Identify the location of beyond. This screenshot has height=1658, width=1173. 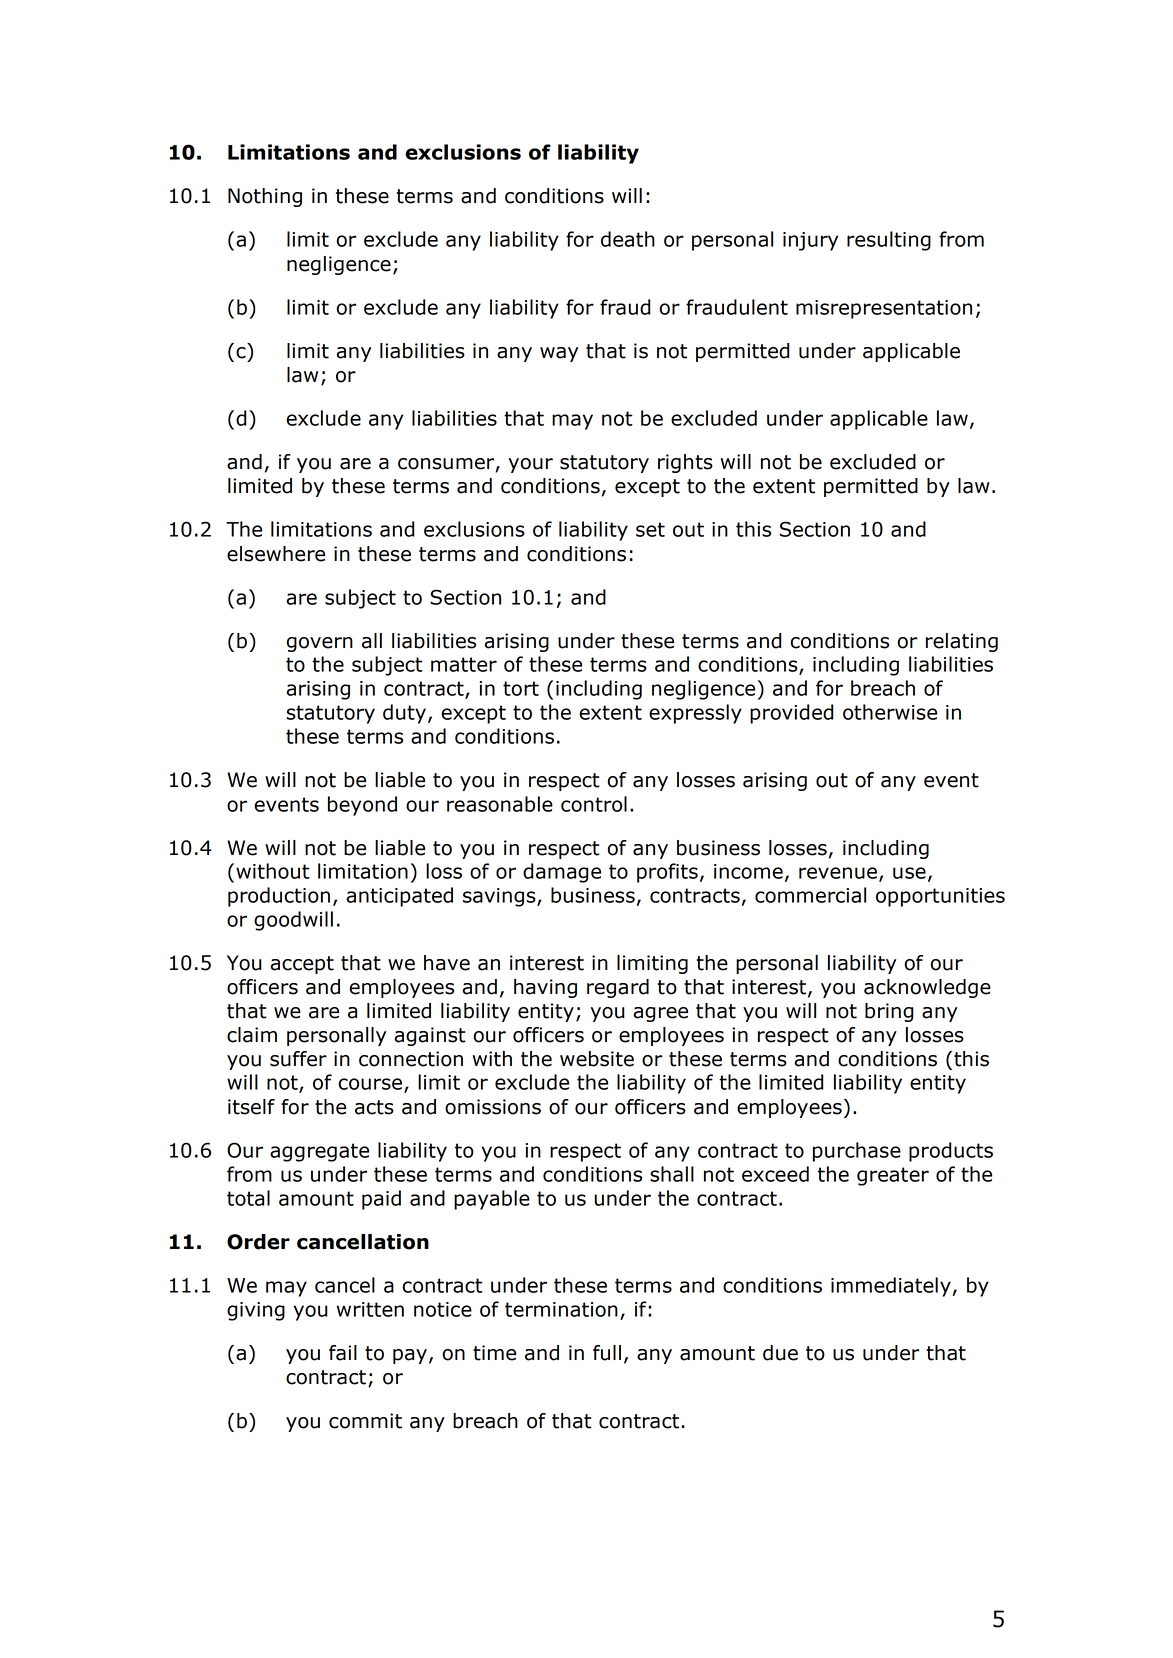
(362, 806).
